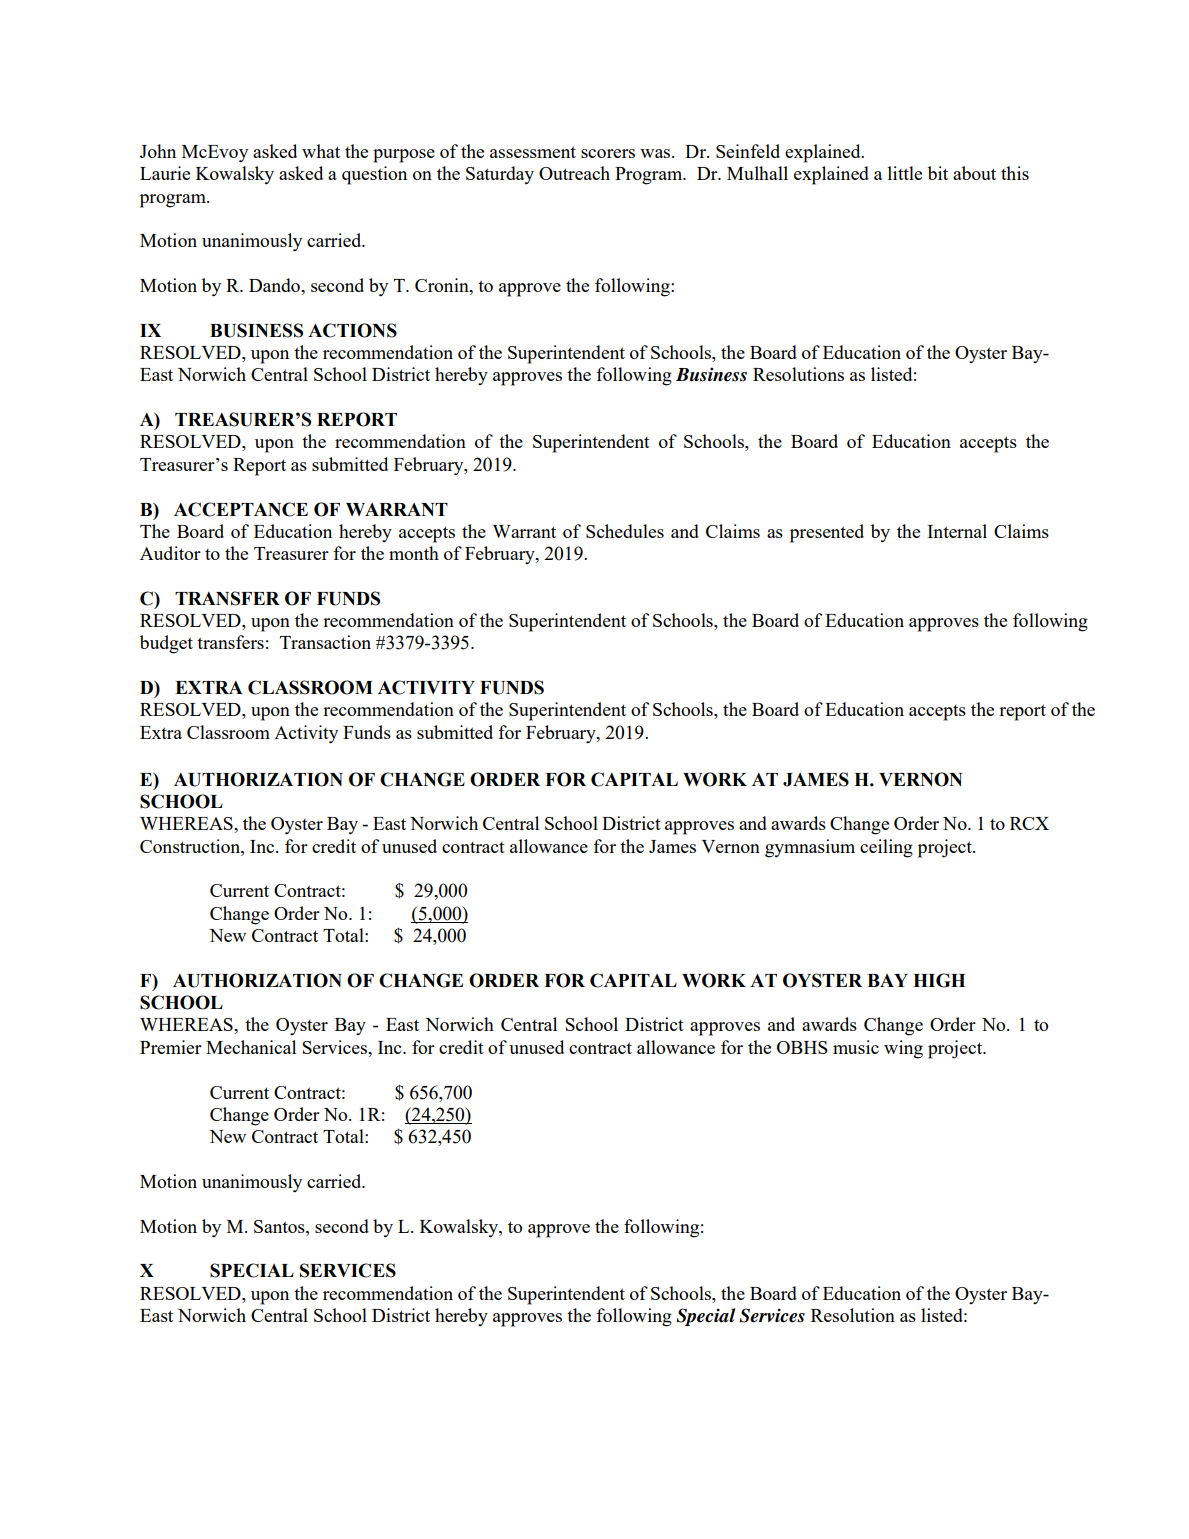 The width and height of the image is (1189, 1539). Describe the element at coordinates (574, 173) in the image. I see `Outreach` at that location.
